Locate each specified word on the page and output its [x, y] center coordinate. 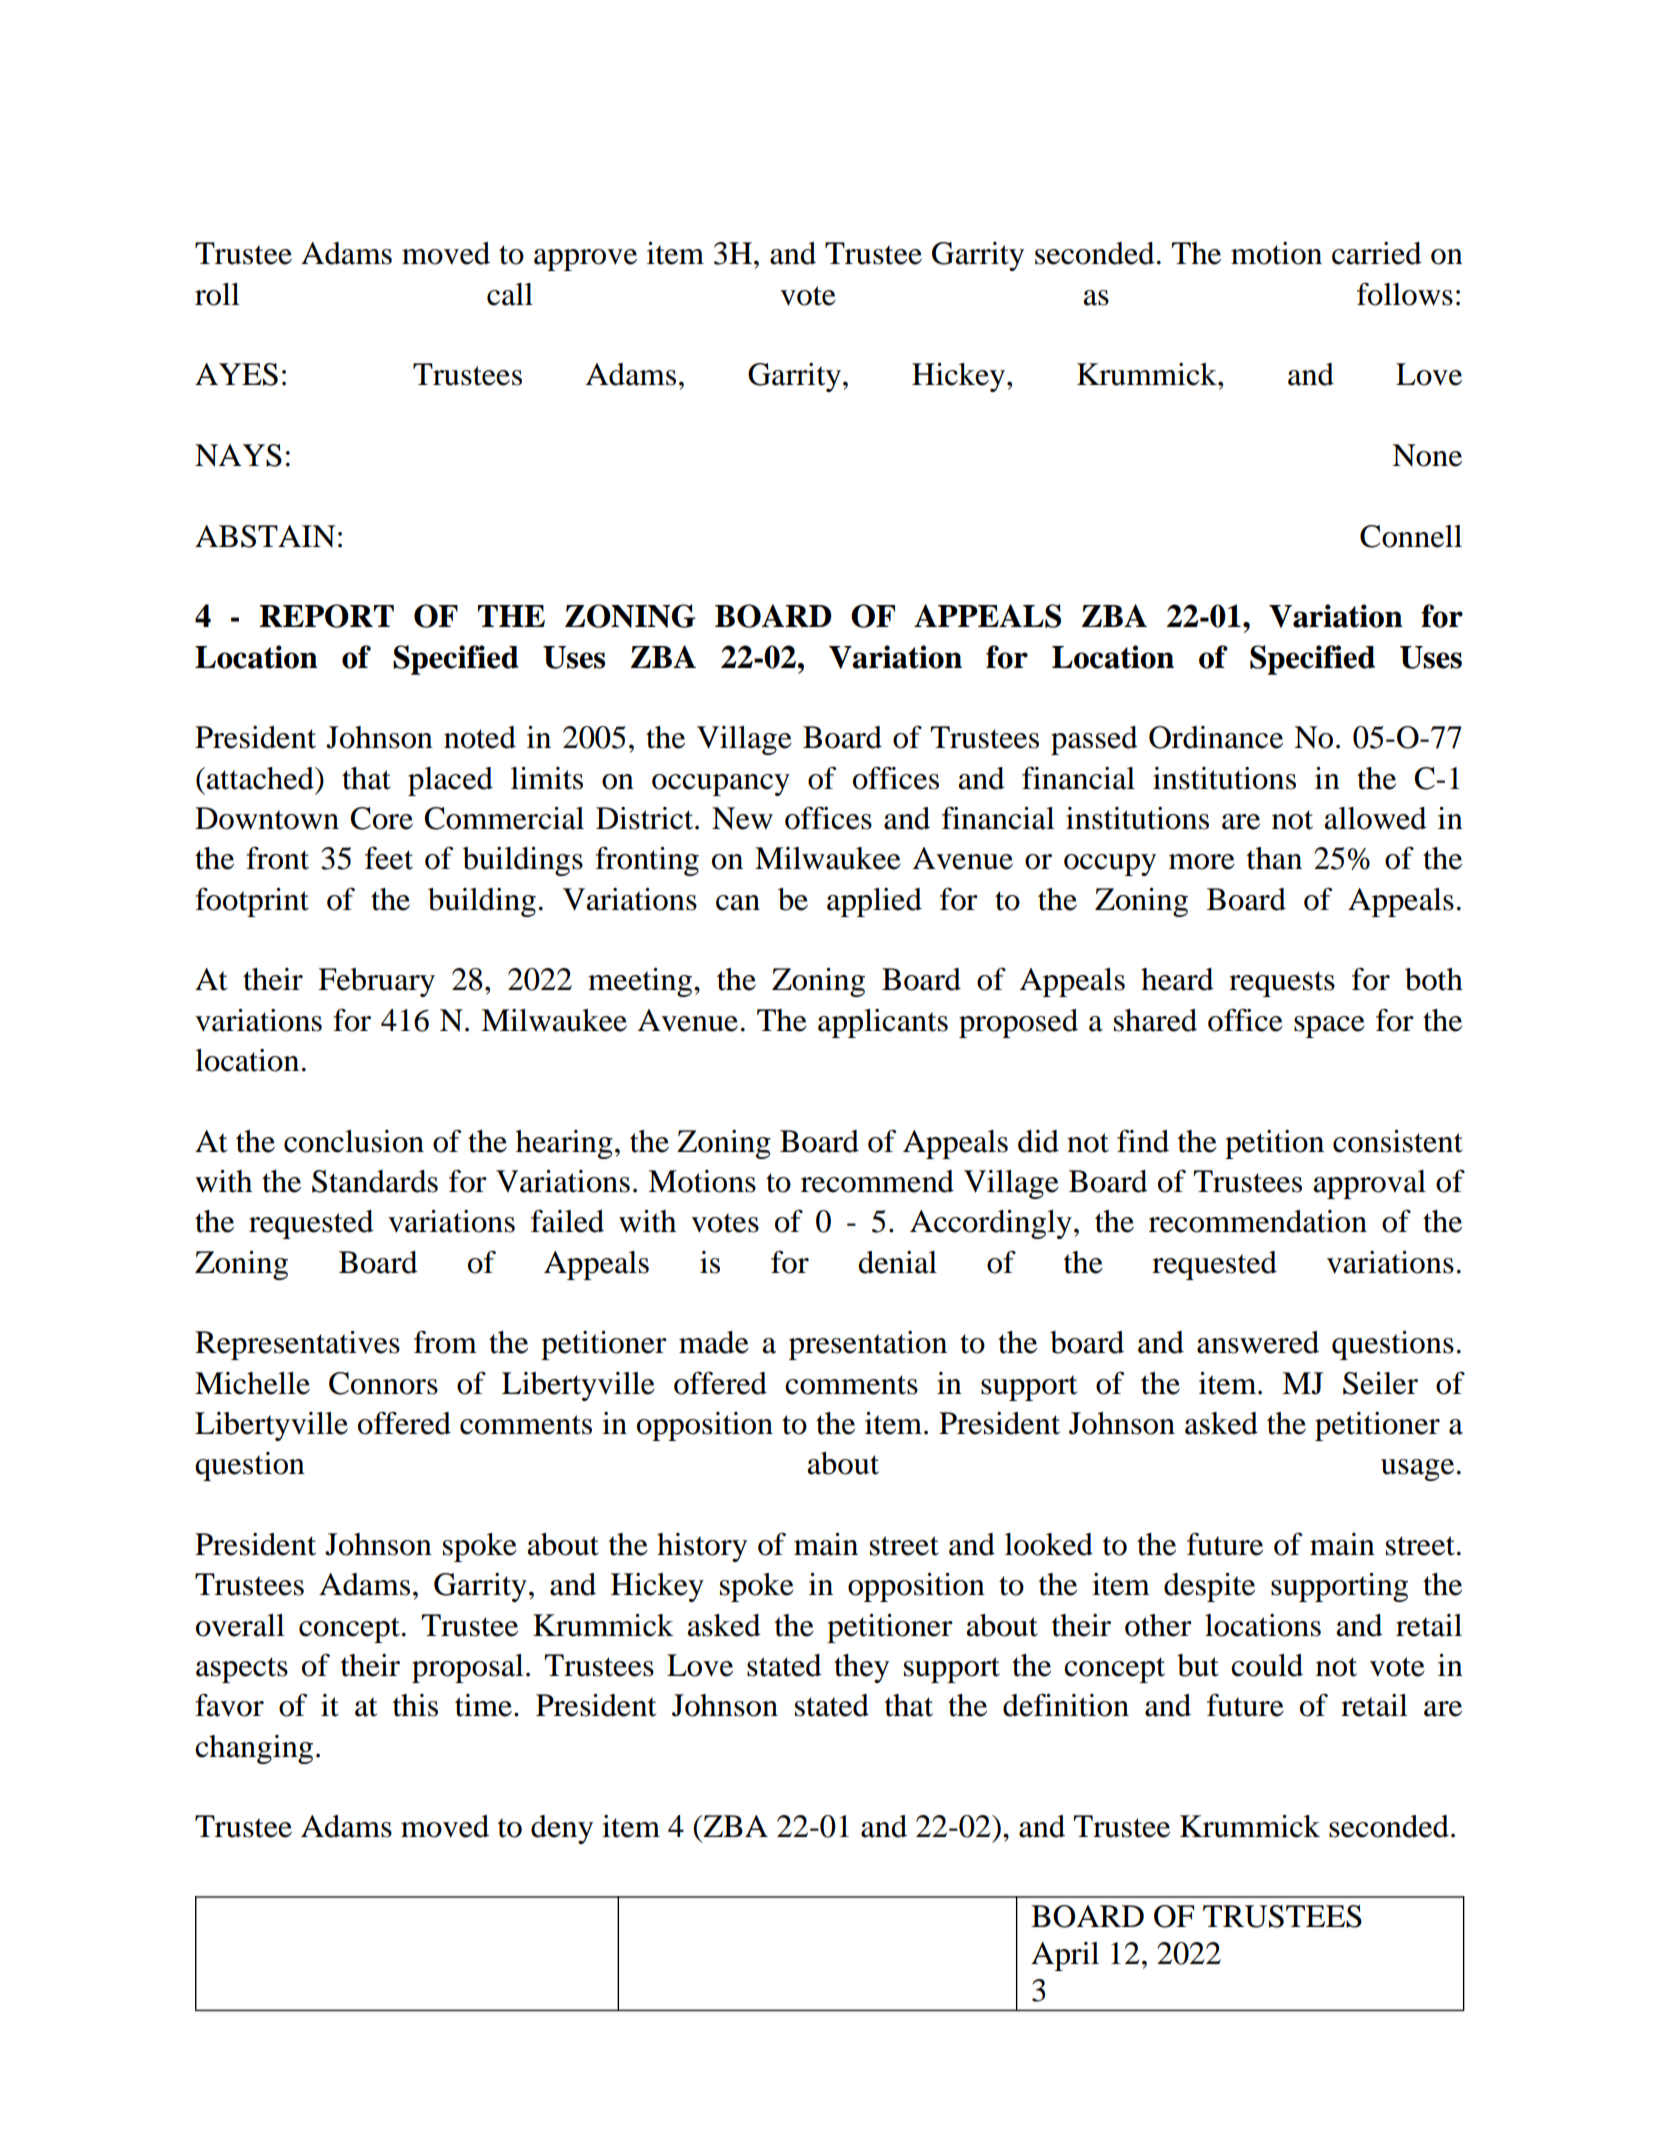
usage [1417, 1470]
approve [585, 260]
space [1329, 1027]
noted [480, 737]
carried [1377, 253]
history [702, 1547]
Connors [383, 1383]
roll [217, 294]
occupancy [721, 785]
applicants [883, 1023]
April [1065, 1956]
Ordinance [1216, 737]
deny [562, 1829]
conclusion [354, 1141]
